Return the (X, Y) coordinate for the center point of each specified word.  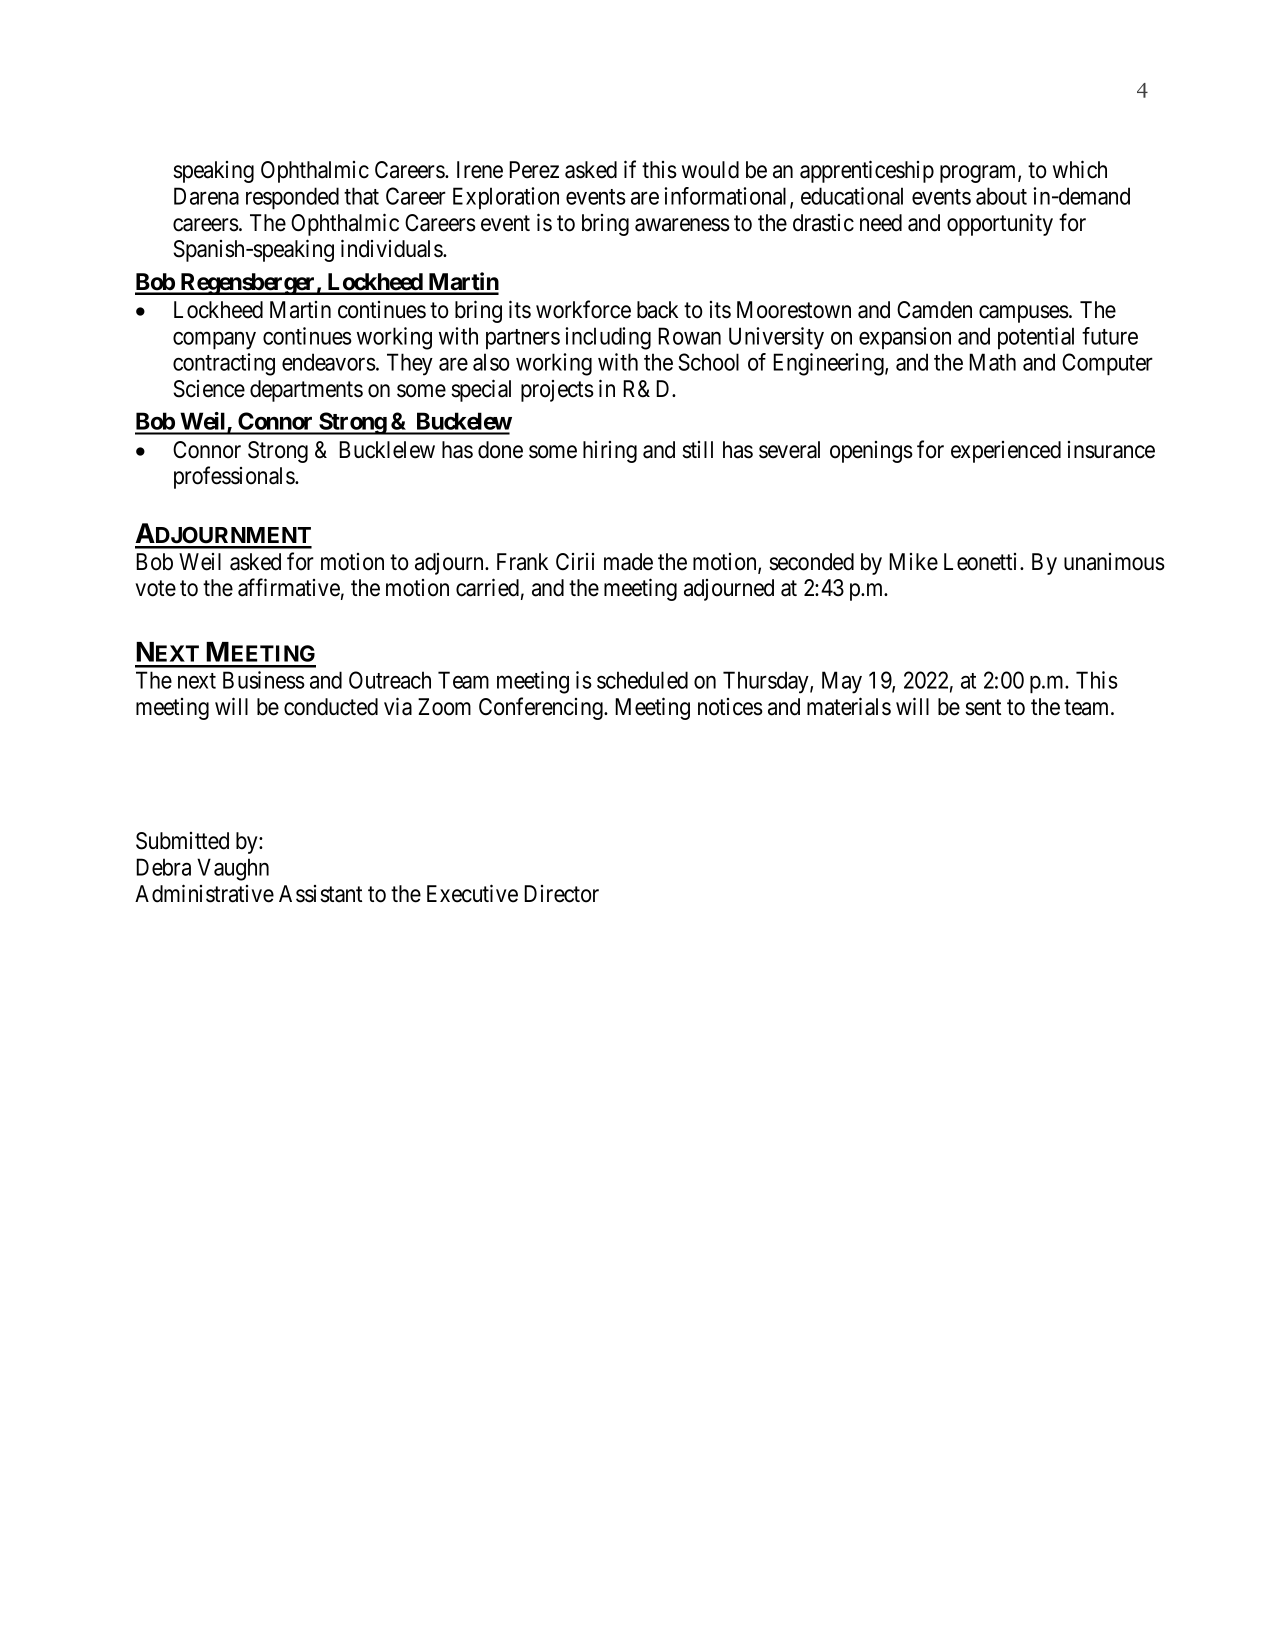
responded (292, 198)
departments (306, 391)
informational (727, 197)
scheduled (642, 680)
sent (983, 707)
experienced (1006, 452)
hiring (610, 452)
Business (264, 680)
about (1001, 196)
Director (561, 894)
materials (849, 706)
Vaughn (233, 869)
